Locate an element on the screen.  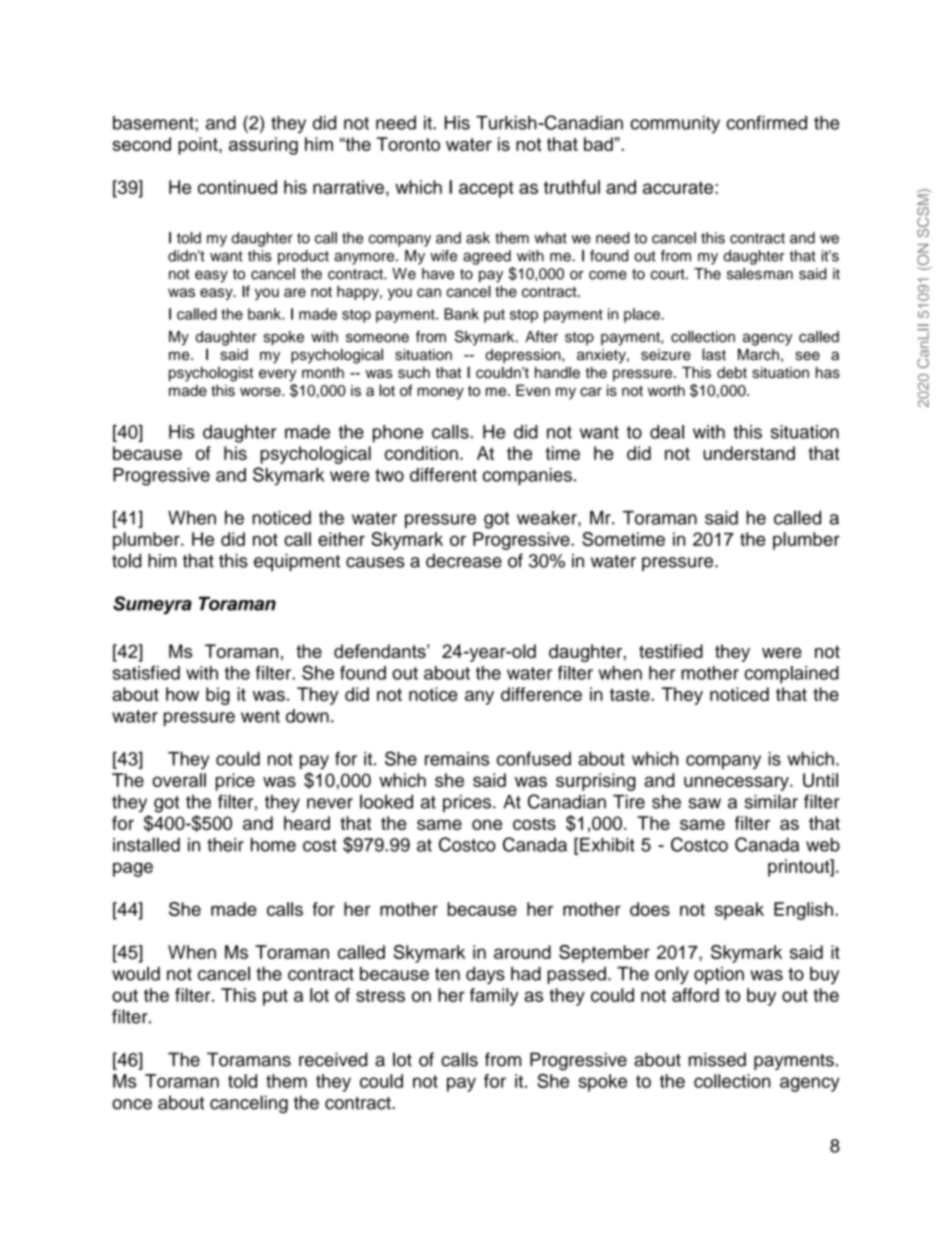
confirmed is located at coordinates (767, 122).
